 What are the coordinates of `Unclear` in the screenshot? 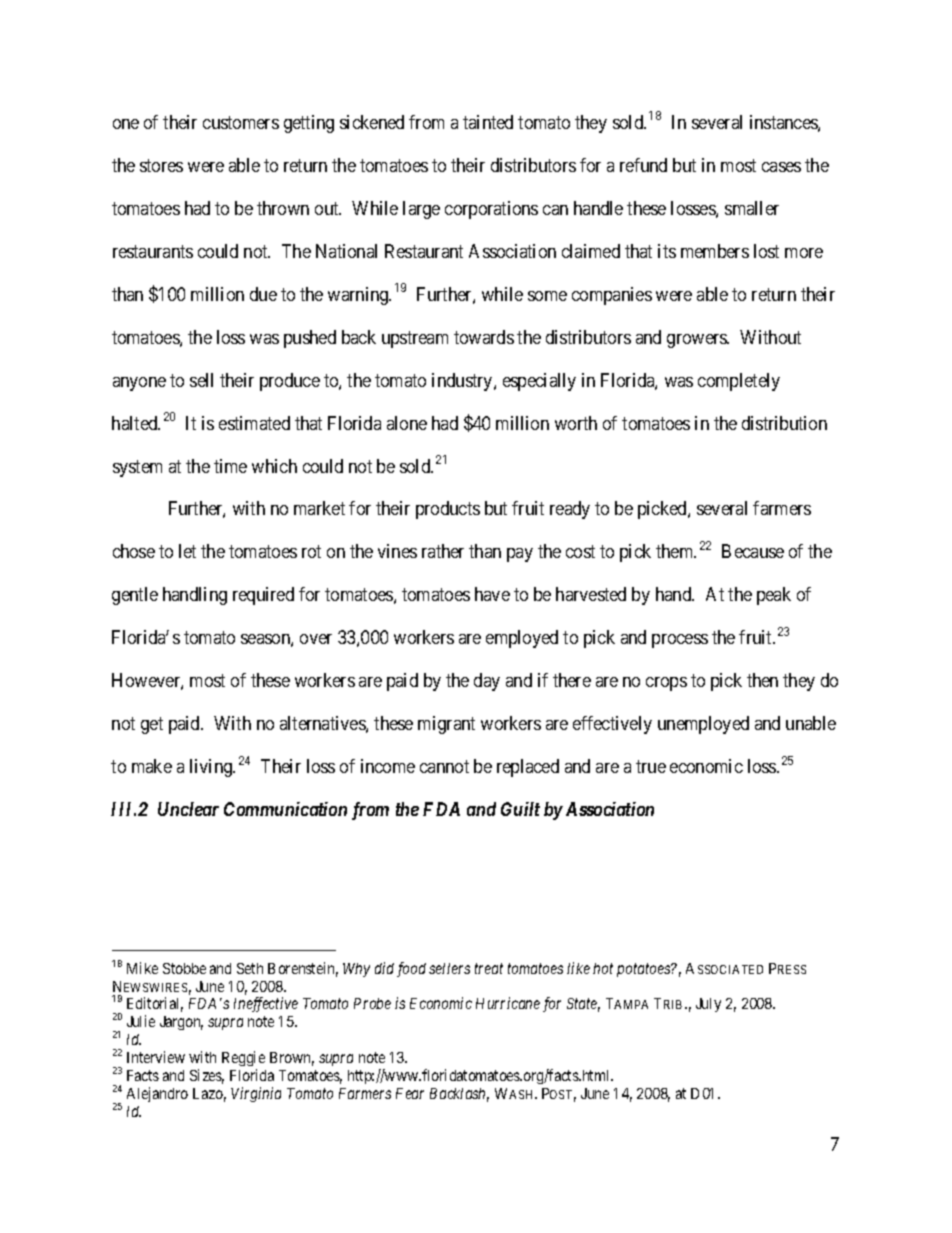 It's located at (188, 809).
